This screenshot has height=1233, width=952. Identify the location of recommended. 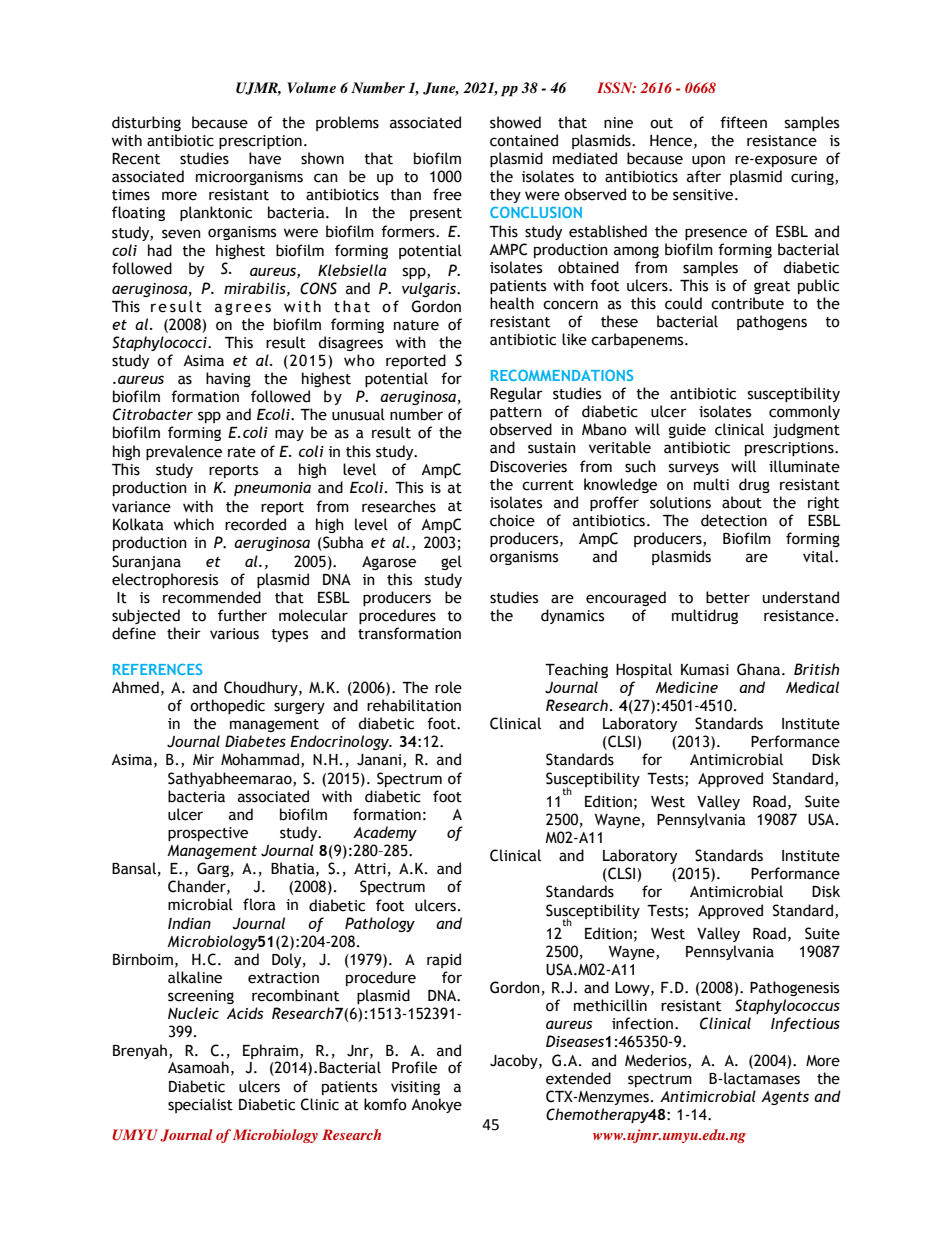
(212, 597).
